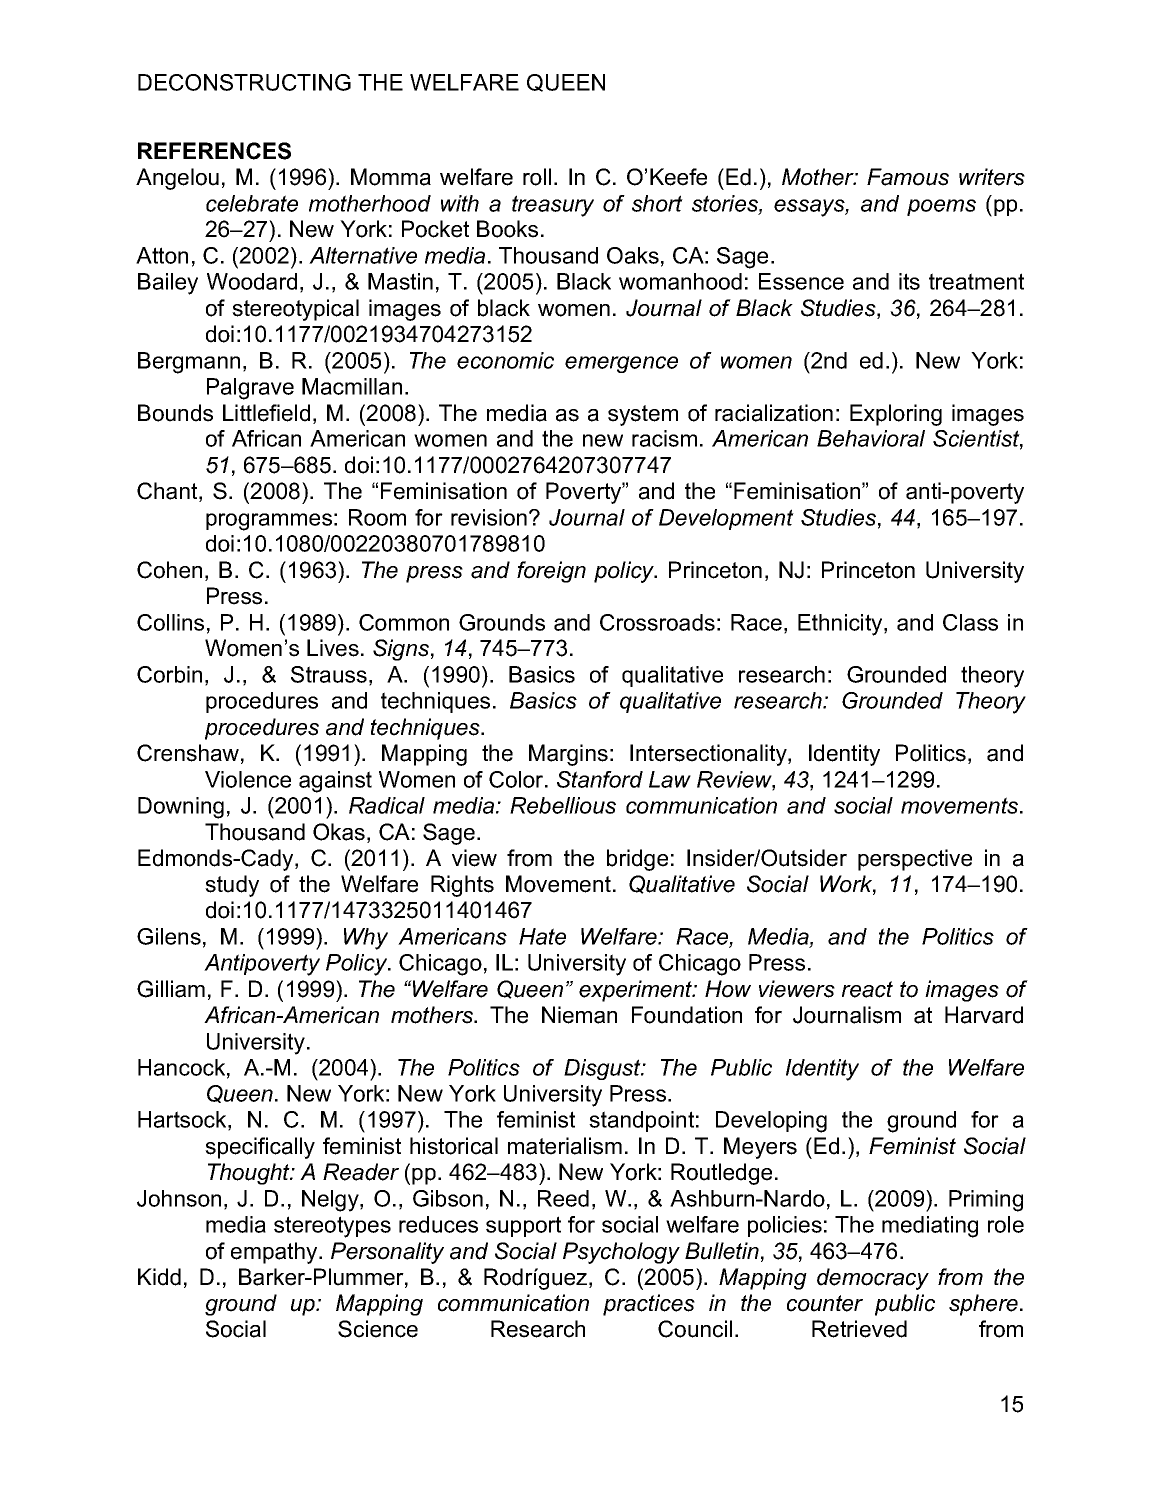 Image resolution: width=1161 pixels, height=1503 pixels. I want to click on system, so click(643, 415).
